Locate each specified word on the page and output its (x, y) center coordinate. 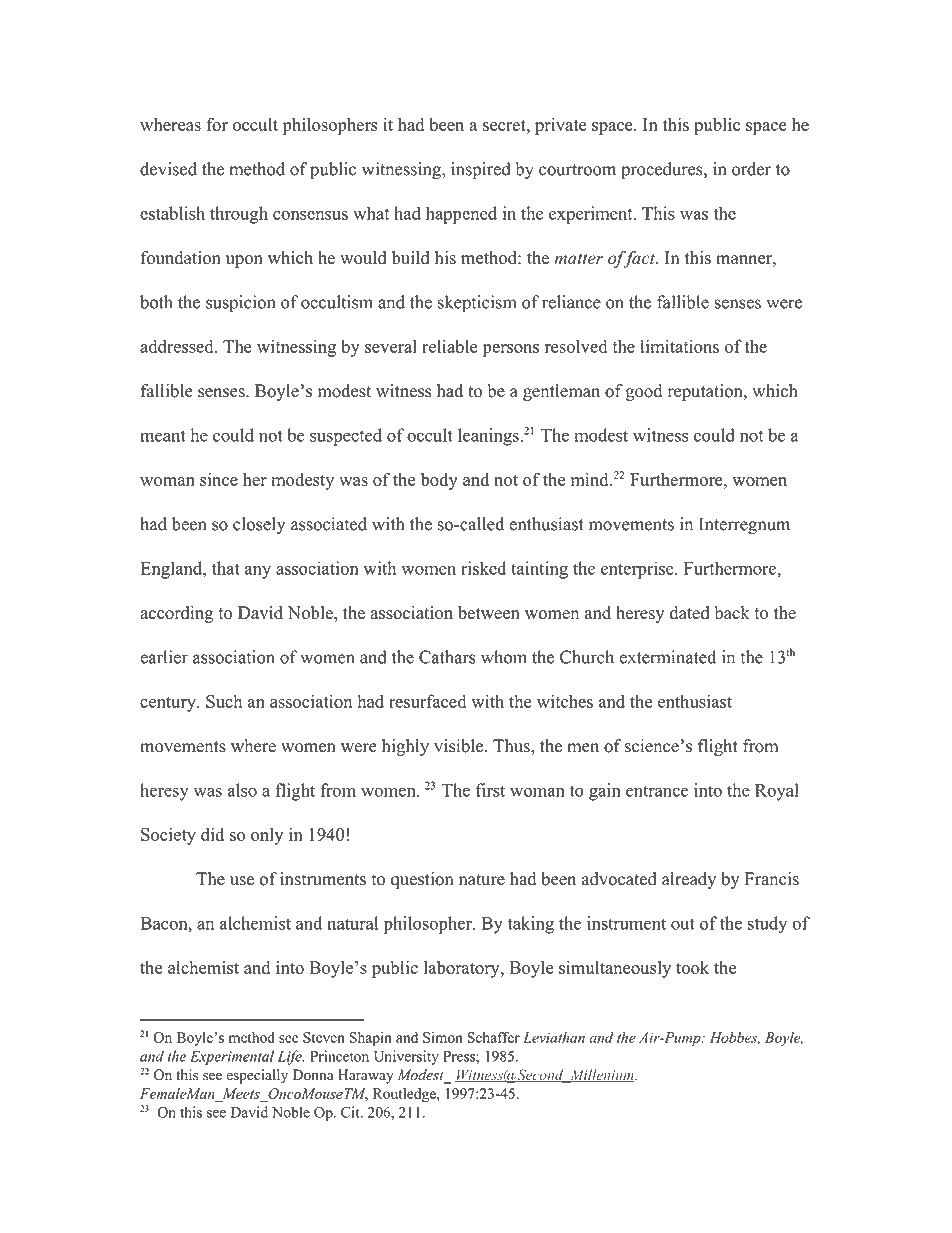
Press (460, 1056)
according (176, 614)
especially (257, 1076)
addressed (178, 346)
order (751, 169)
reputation (706, 392)
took (692, 967)
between (489, 613)
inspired (481, 171)
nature (482, 880)
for (217, 124)
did (212, 834)
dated (690, 612)
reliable (450, 346)
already (689, 880)
